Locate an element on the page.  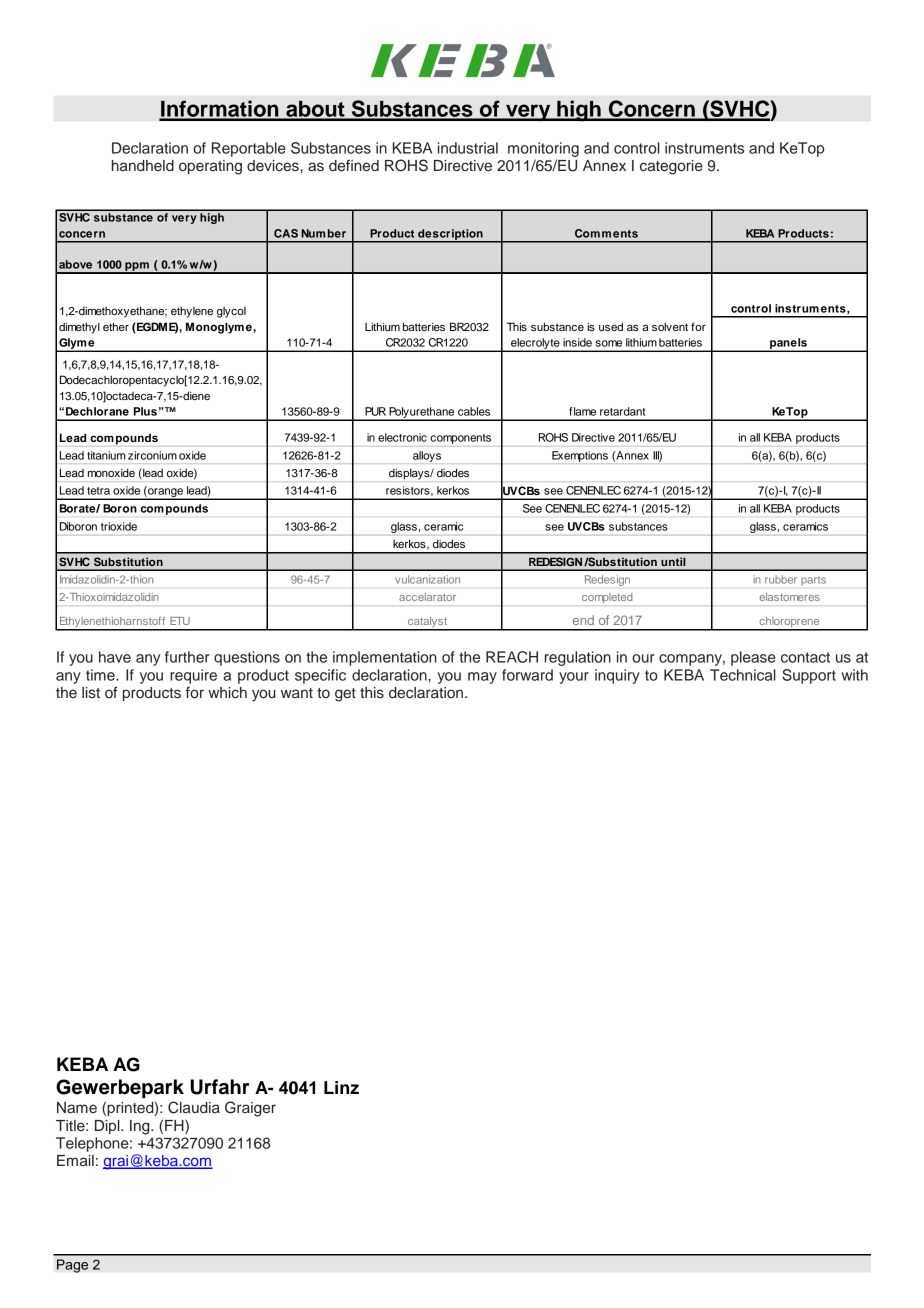
catalyst is located at coordinates (427, 623).
